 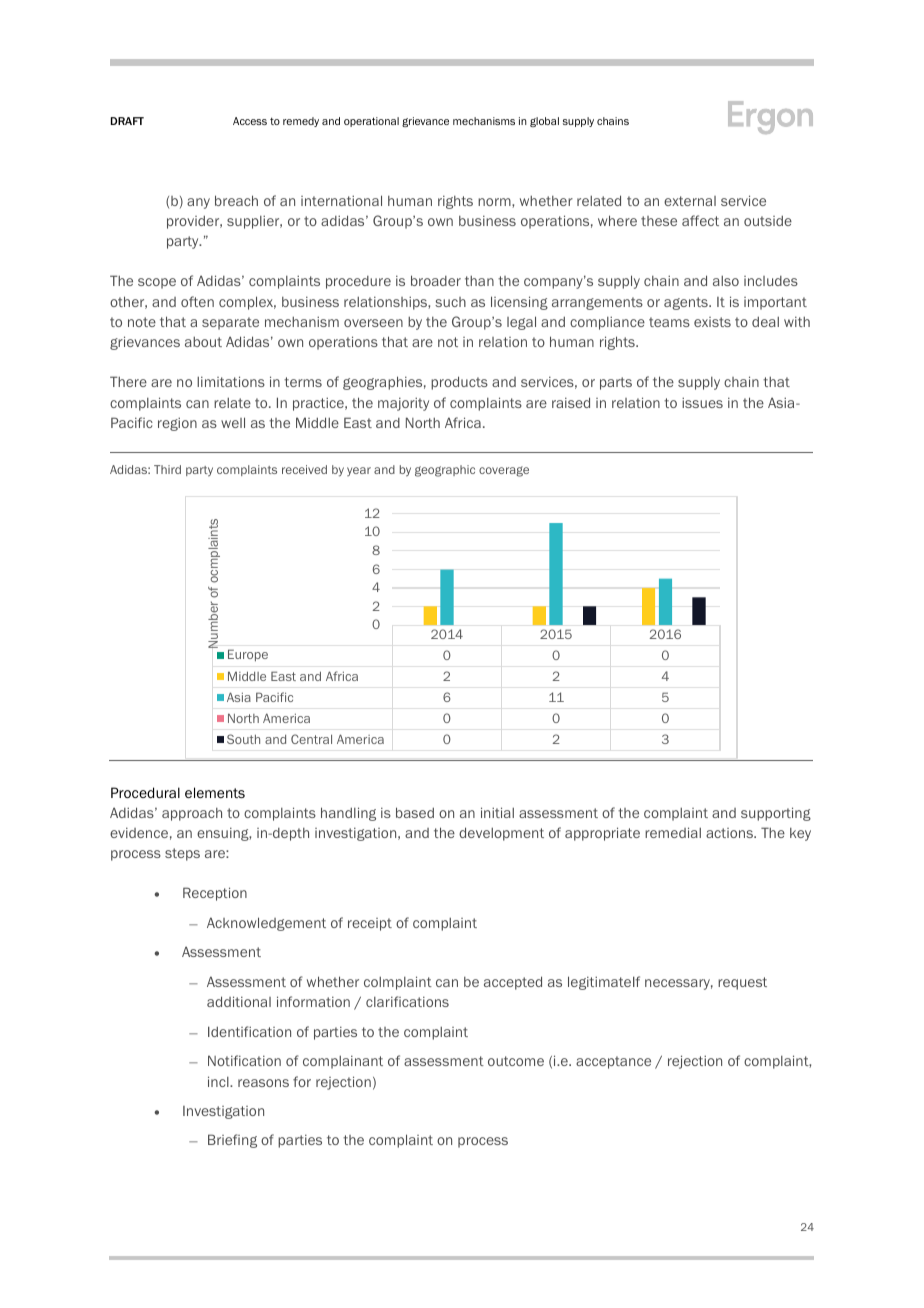 I want to click on external, so click(x=690, y=201).
